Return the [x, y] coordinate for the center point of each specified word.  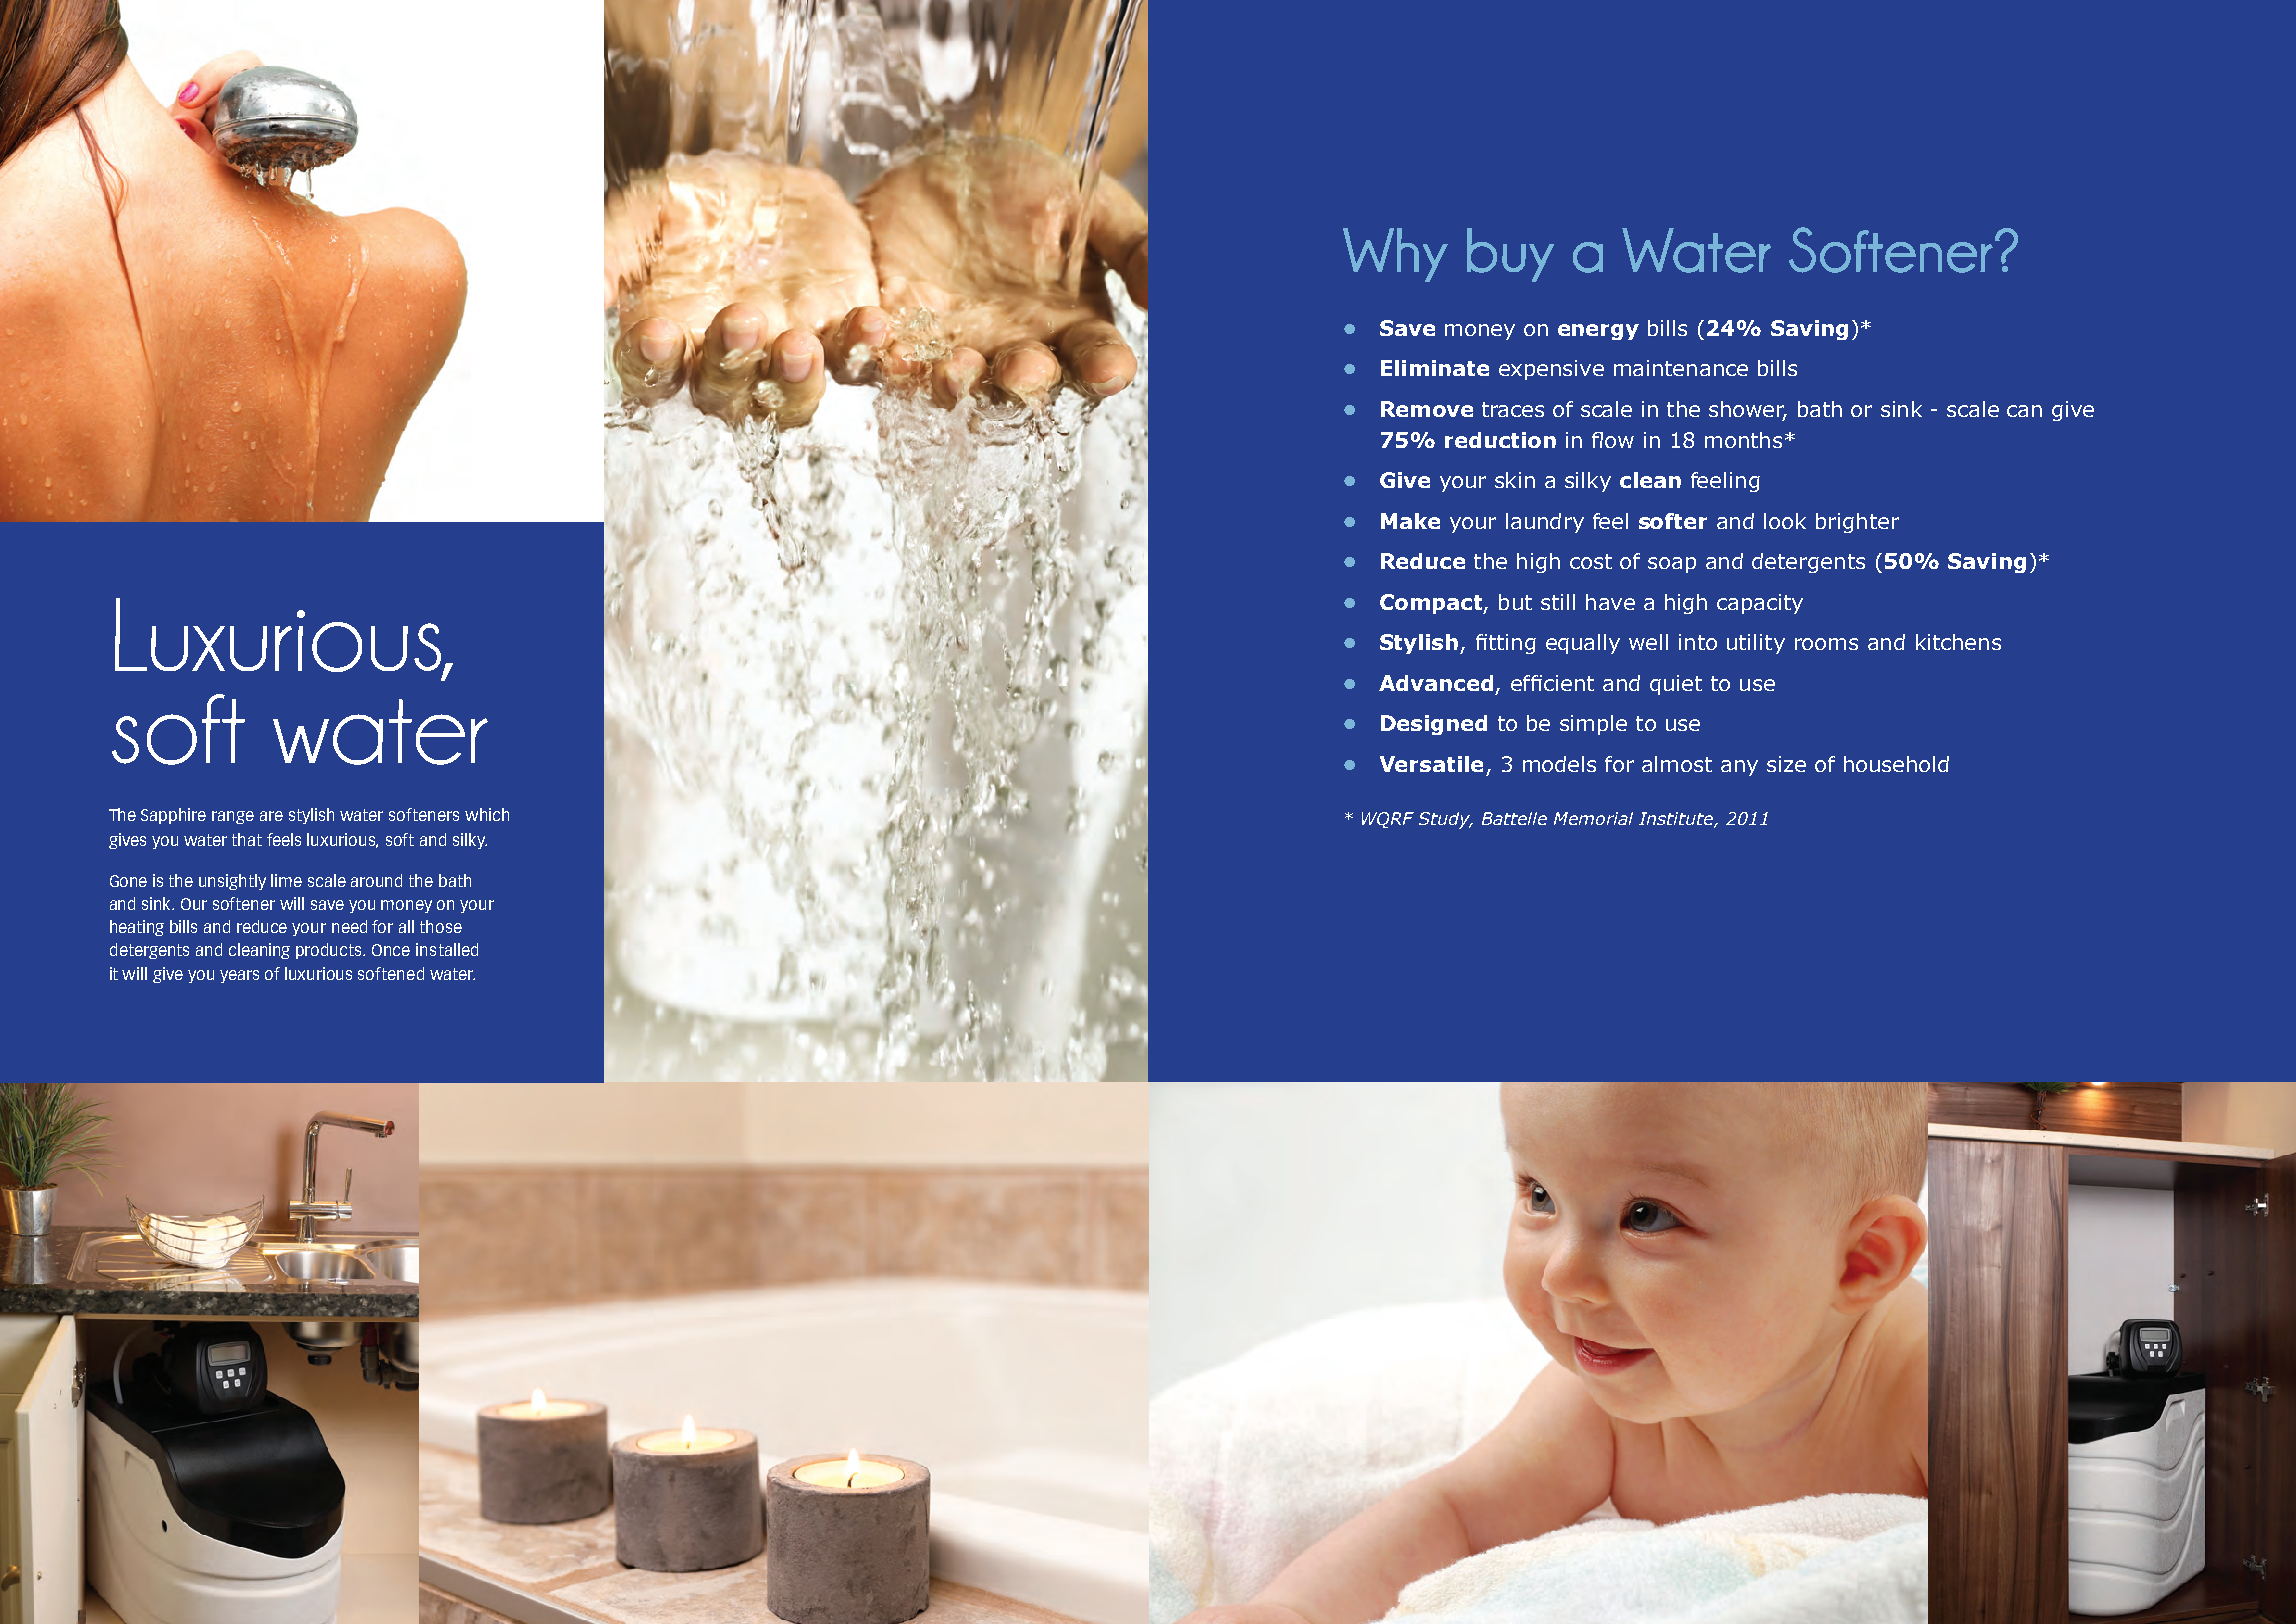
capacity [1760, 604]
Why [1395, 255]
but [1515, 602]
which [487, 814]
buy [1510, 255]
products [330, 951]
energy [1598, 332]
